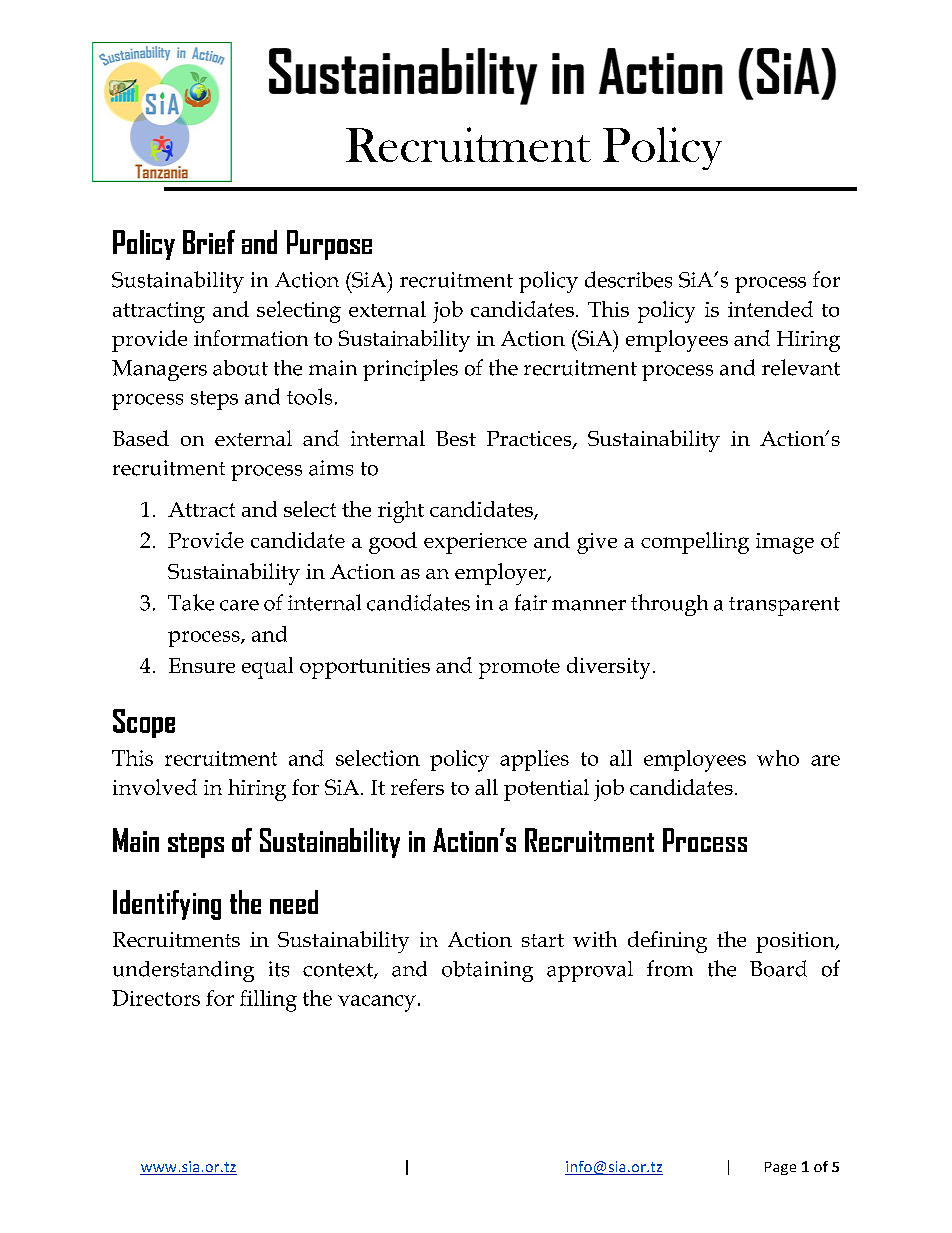  I want to click on Based, so click(141, 438).
